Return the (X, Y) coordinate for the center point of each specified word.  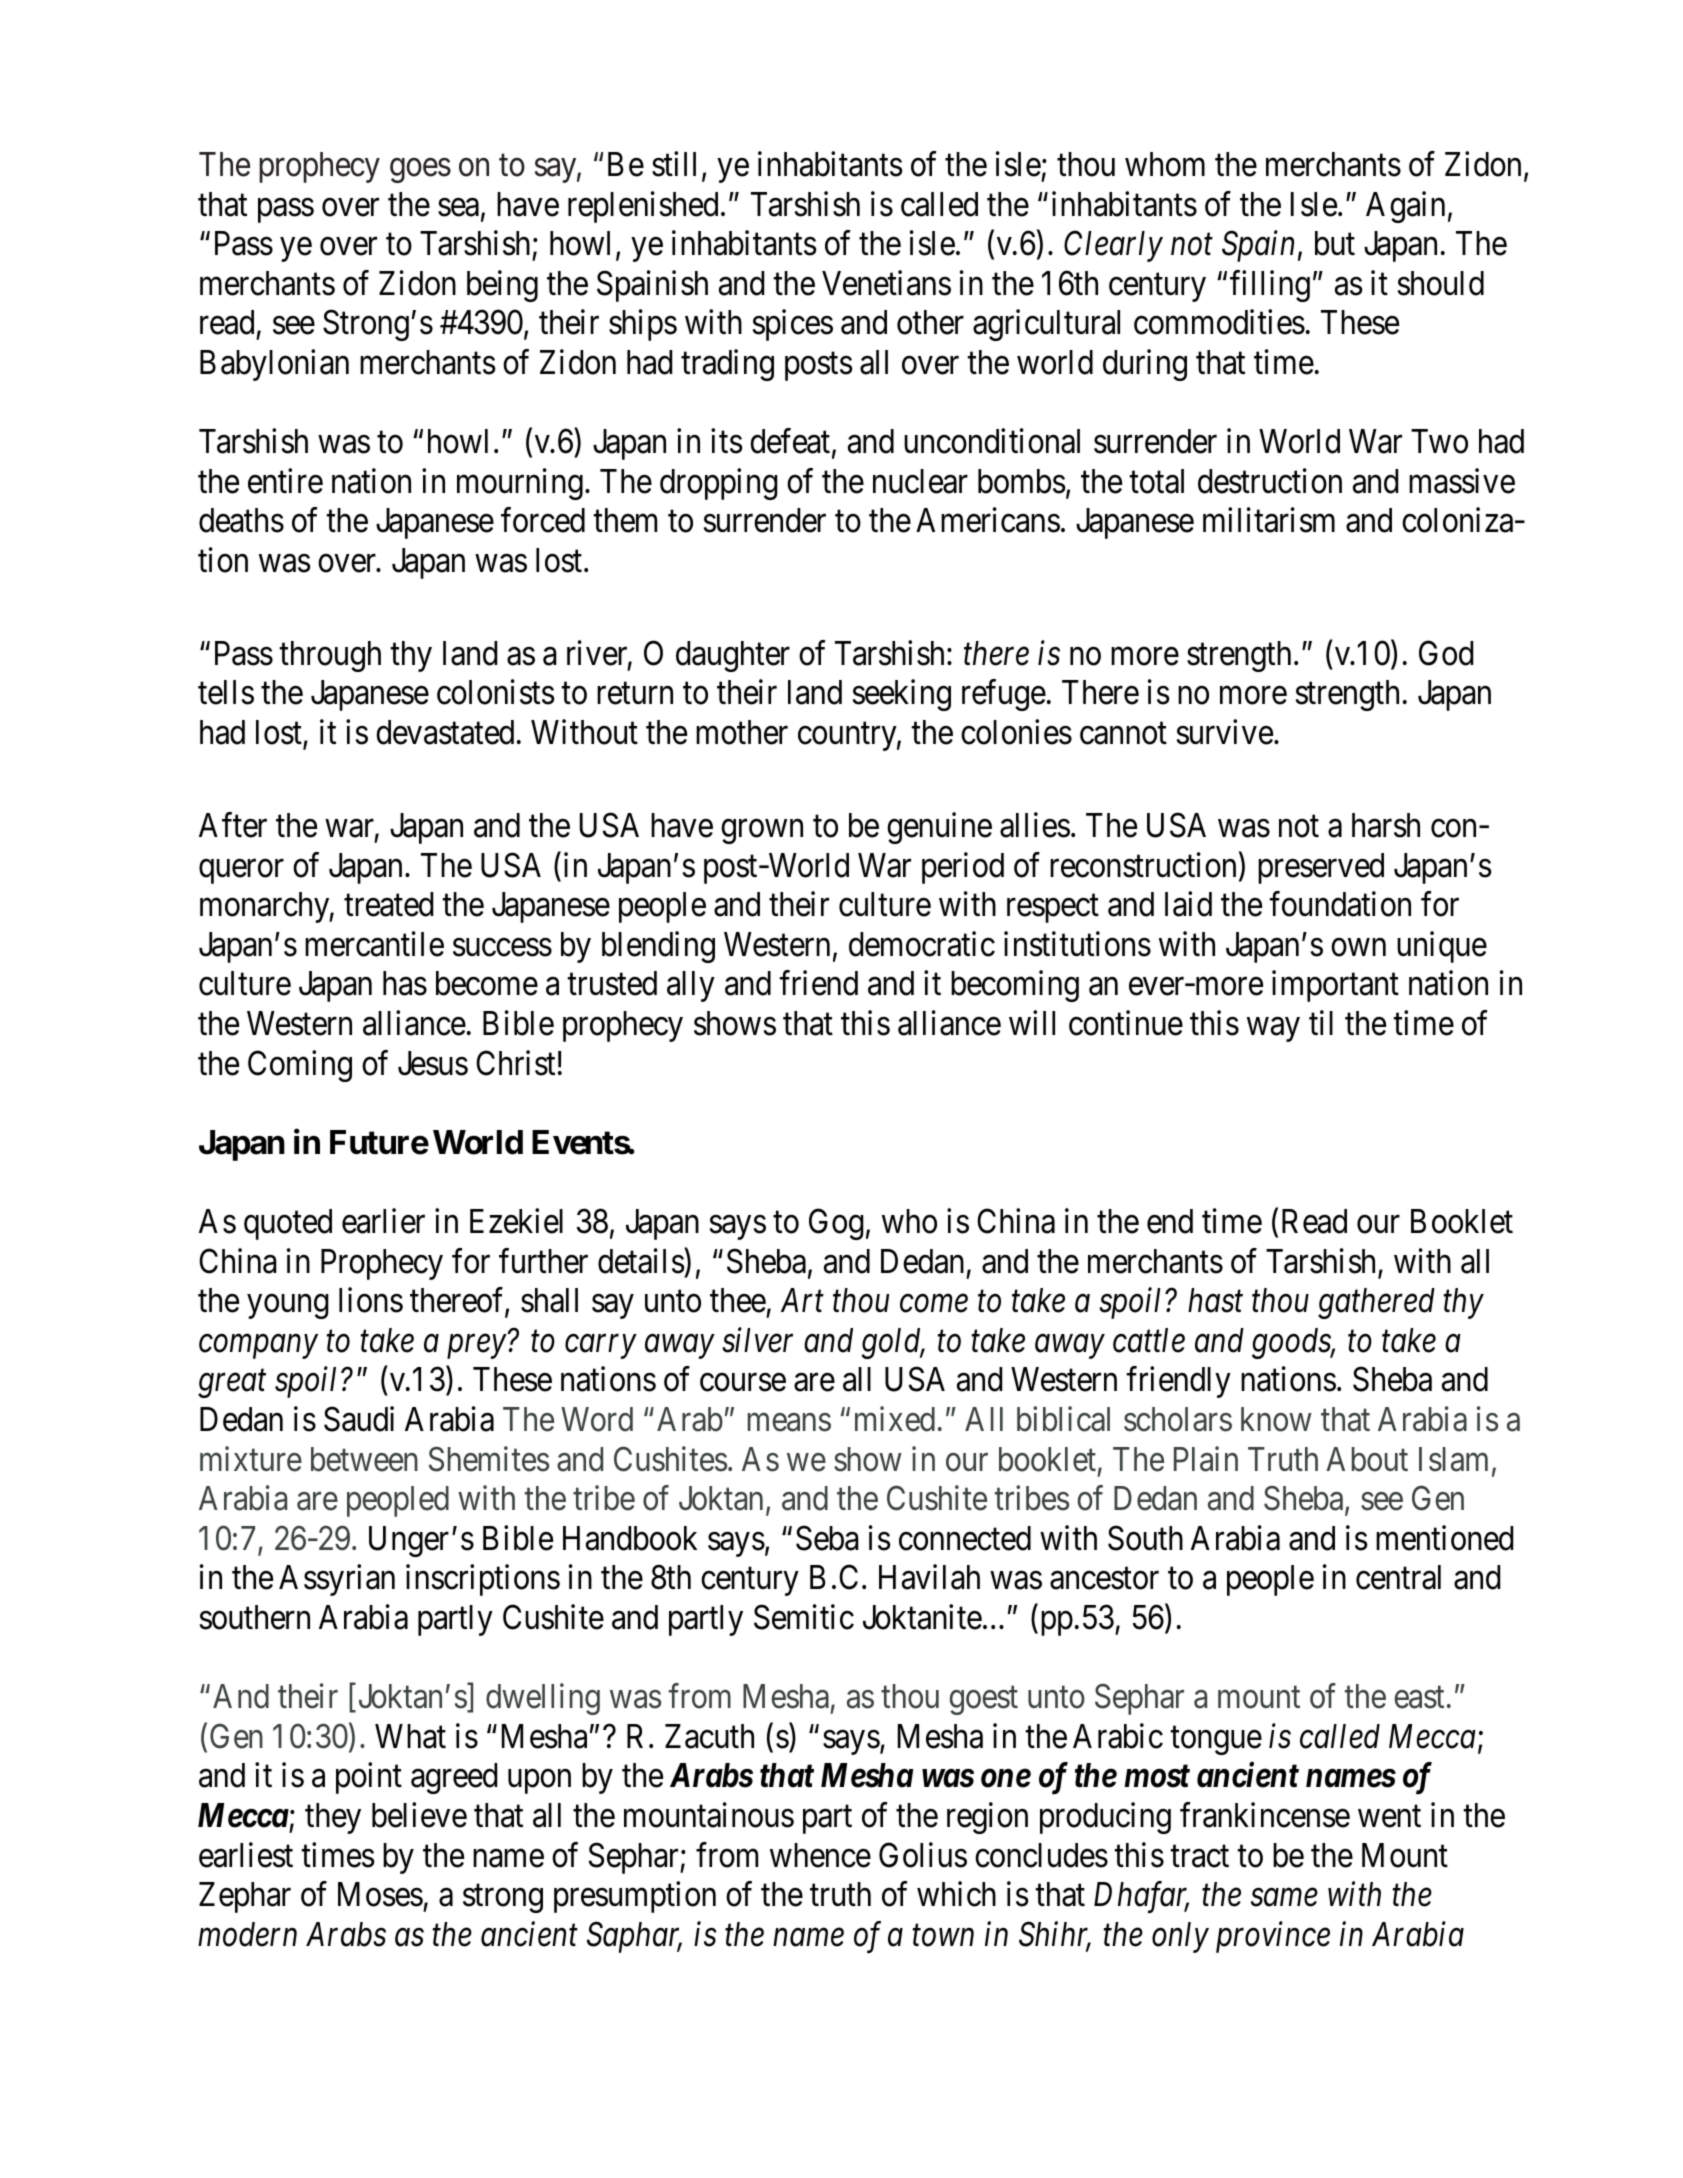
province (1273, 1937)
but (1335, 243)
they (333, 1818)
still (674, 164)
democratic (922, 944)
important (1335, 986)
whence (820, 1855)
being (502, 286)
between (364, 1459)
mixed (895, 1419)
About (1367, 1459)
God (1446, 653)
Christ (515, 1063)
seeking (902, 695)
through (330, 656)
